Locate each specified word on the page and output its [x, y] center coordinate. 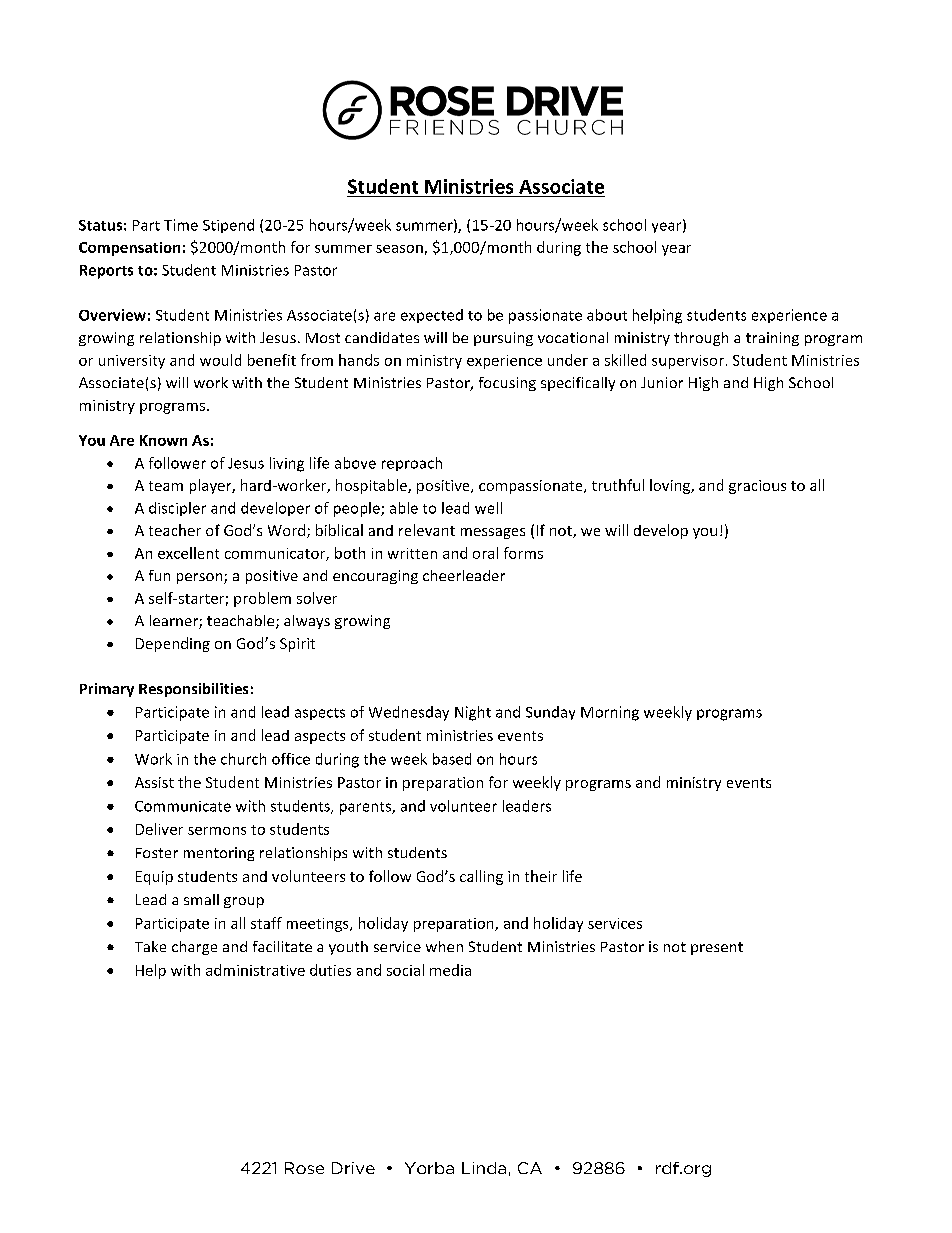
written [412, 553]
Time [181, 225]
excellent [188, 553]
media [450, 970]
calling [481, 877]
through [701, 339]
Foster [157, 853]
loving [671, 486]
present [717, 948]
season [399, 249]
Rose [304, 1168]
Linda [484, 1168]
